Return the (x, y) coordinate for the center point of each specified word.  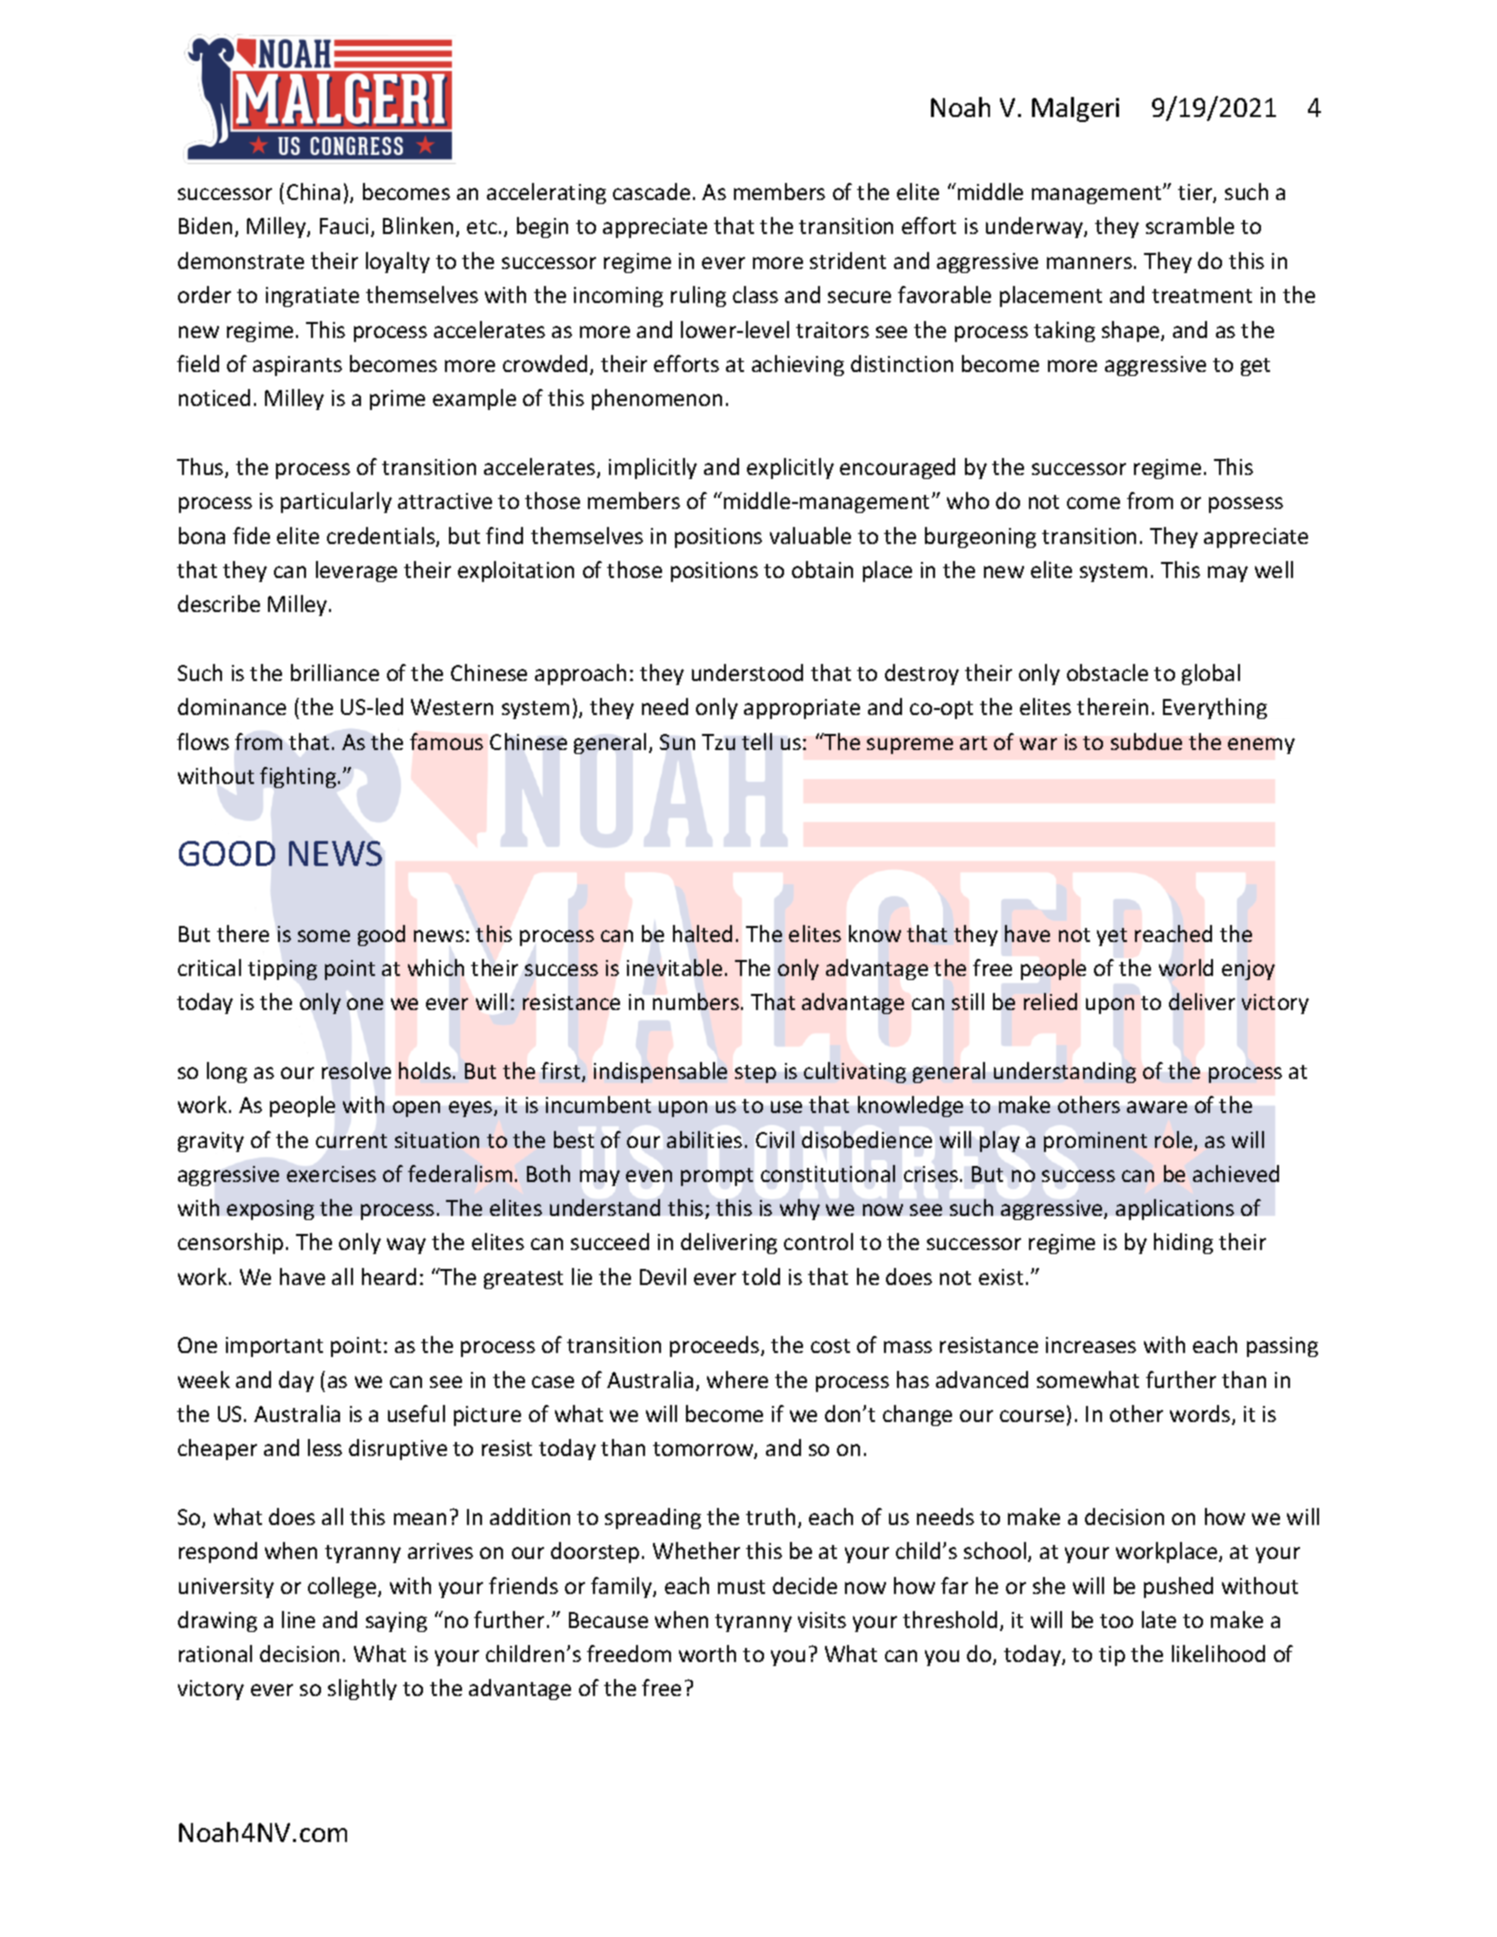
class (755, 294)
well (1274, 569)
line (298, 1619)
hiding (1183, 1243)
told (761, 1276)
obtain (822, 569)
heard (389, 1276)
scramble (1190, 225)
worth (707, 1653)
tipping (282, 970)
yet (1112, 937)
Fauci (344, 226)
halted (702, 933)
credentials (382, 537)
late (1159, 1619)
